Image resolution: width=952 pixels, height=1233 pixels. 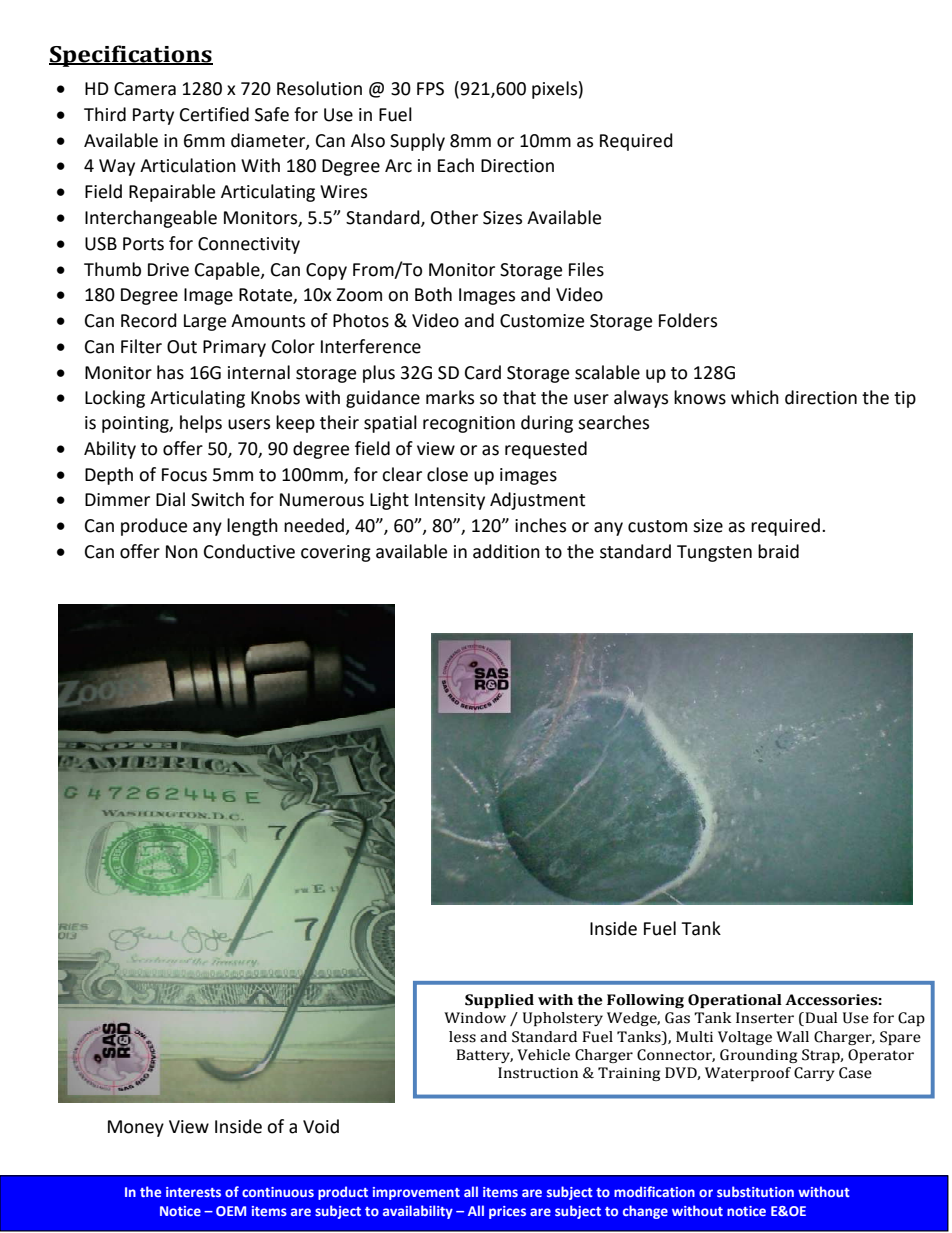 What do you see at coordinates (184, 475) in the screenshot?
I see `Focus` at bounding box center [184, 475].
